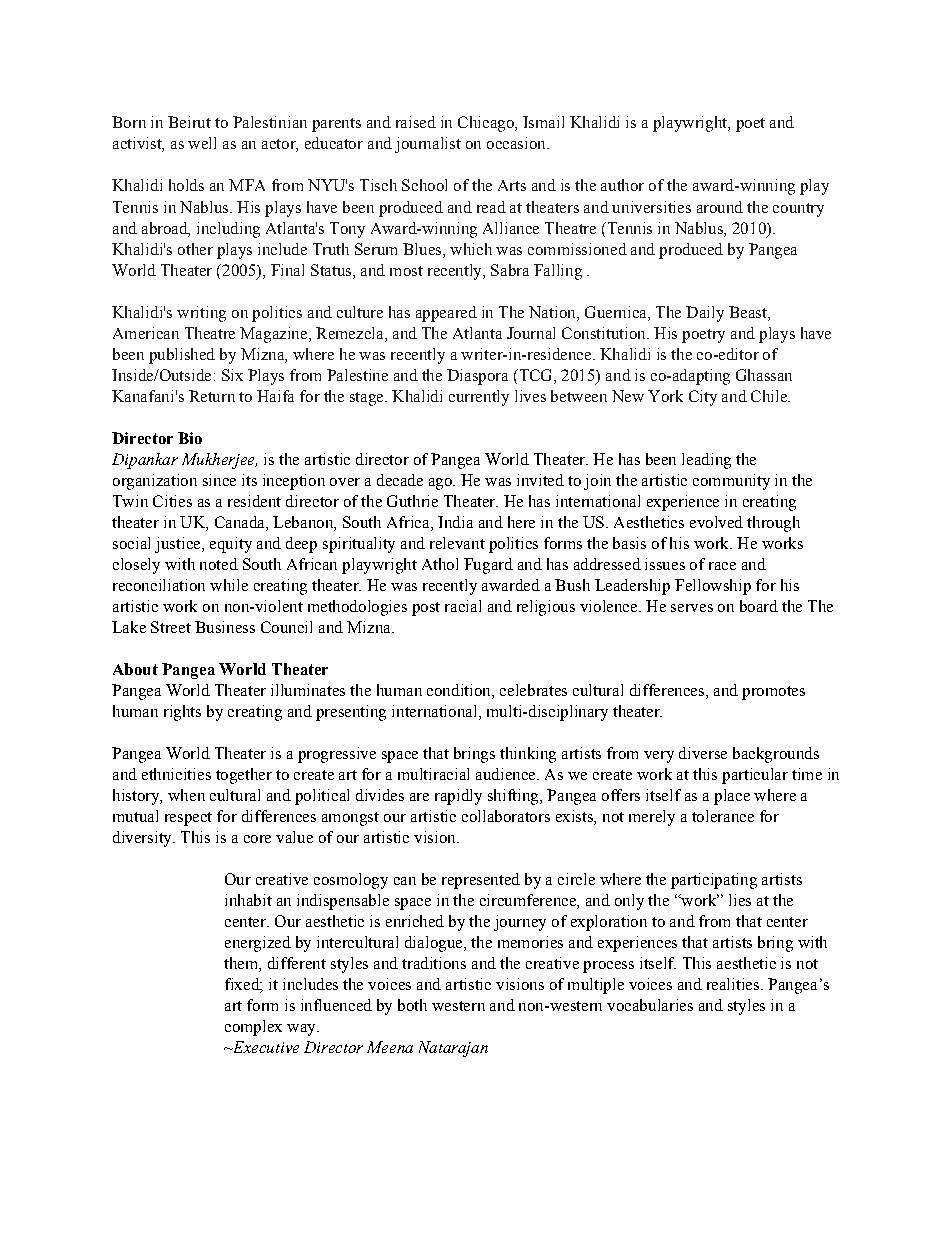 The image size is (952, 1233). What do you see at coordinates (705, 314) in the page?
I see `Daily` at bounding box center [705, 314].
